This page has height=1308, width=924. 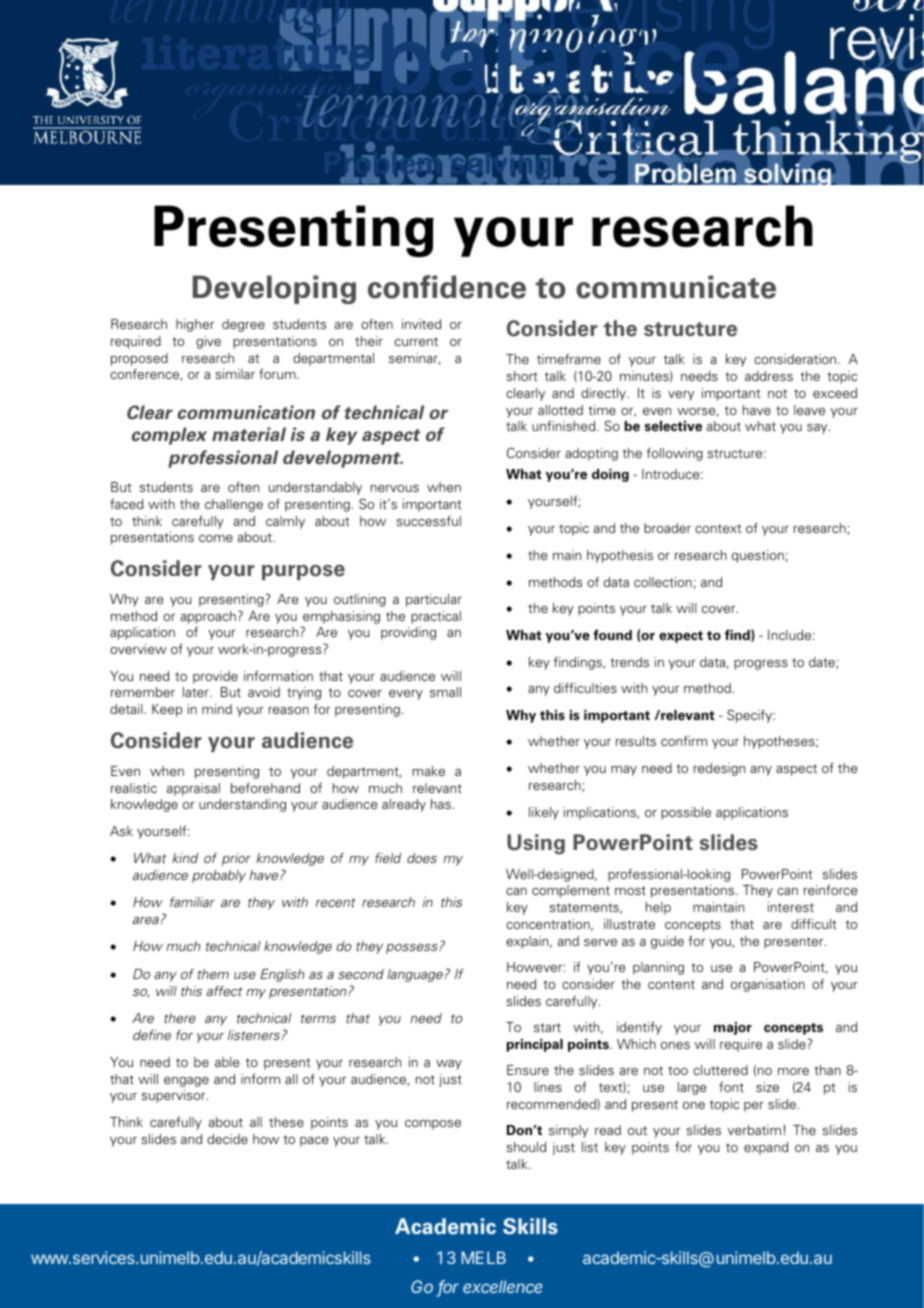 What do you see at coordinates (447, 287) in the page?
I see `confidence` at bounding box center [447, 287].
